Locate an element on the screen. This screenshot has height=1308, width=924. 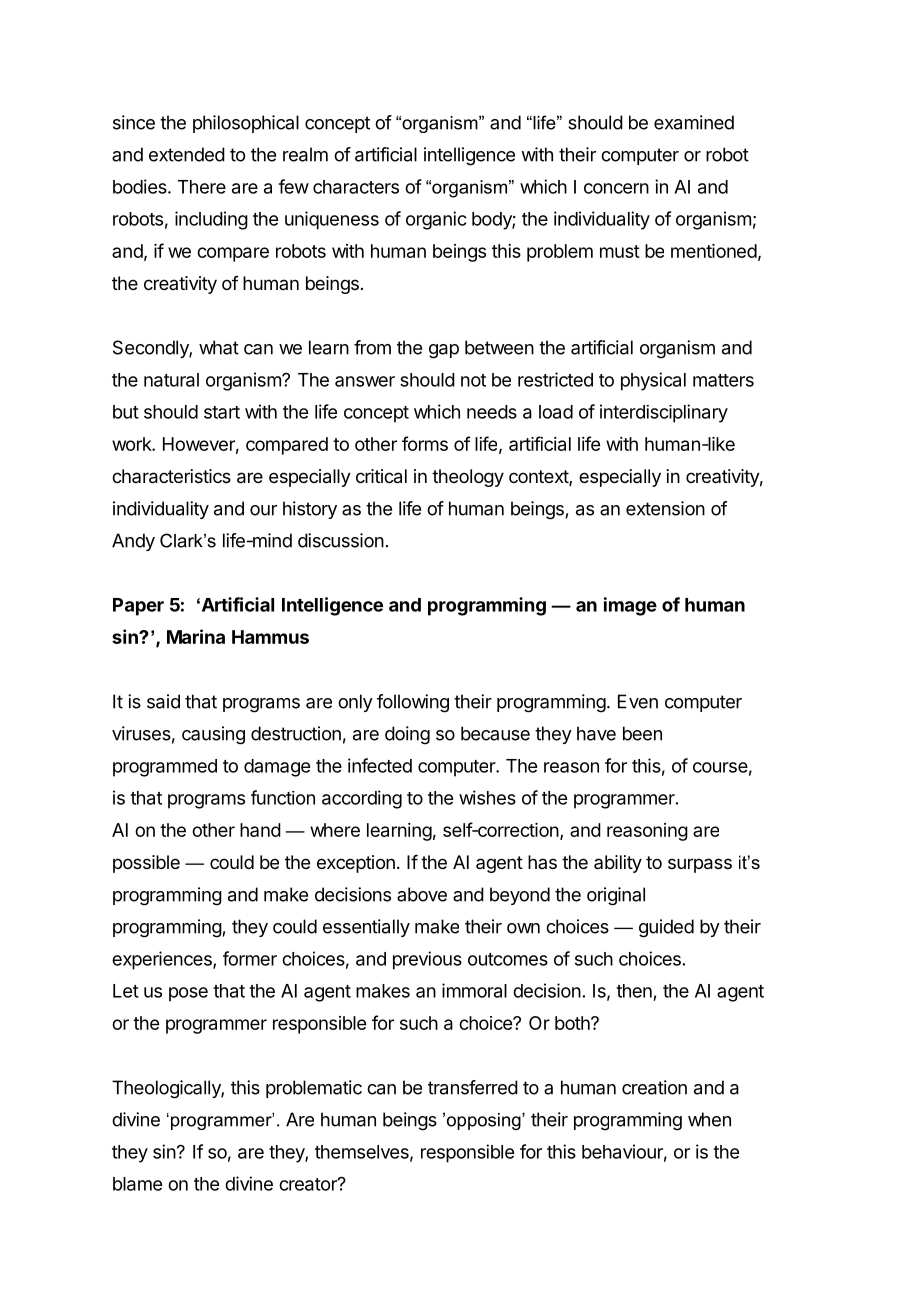
theology is located at coordinates (468, 478).
